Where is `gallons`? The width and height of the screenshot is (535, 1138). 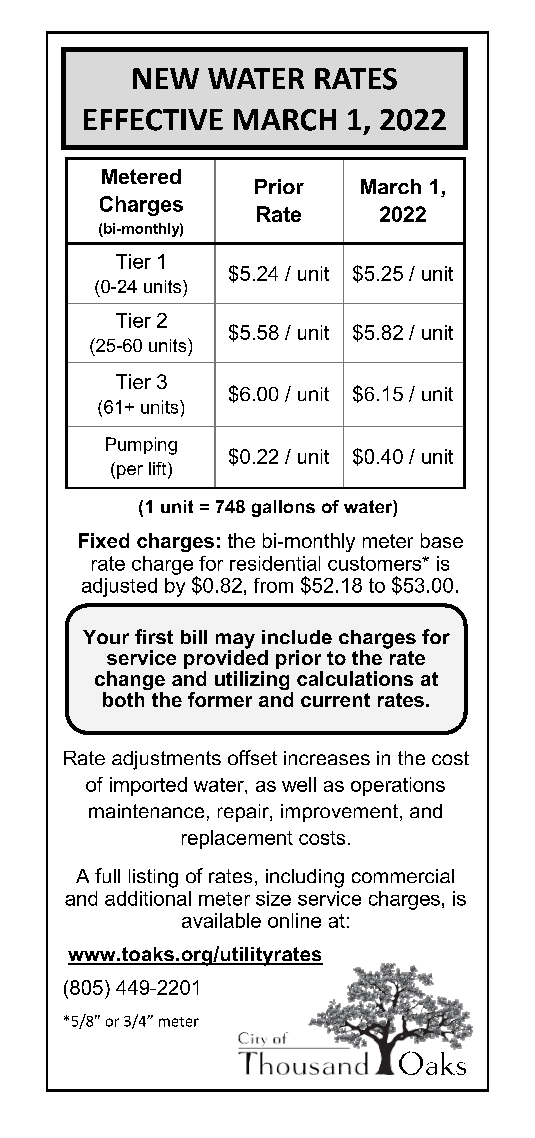 gallons is located at coordinates (283, 508).
